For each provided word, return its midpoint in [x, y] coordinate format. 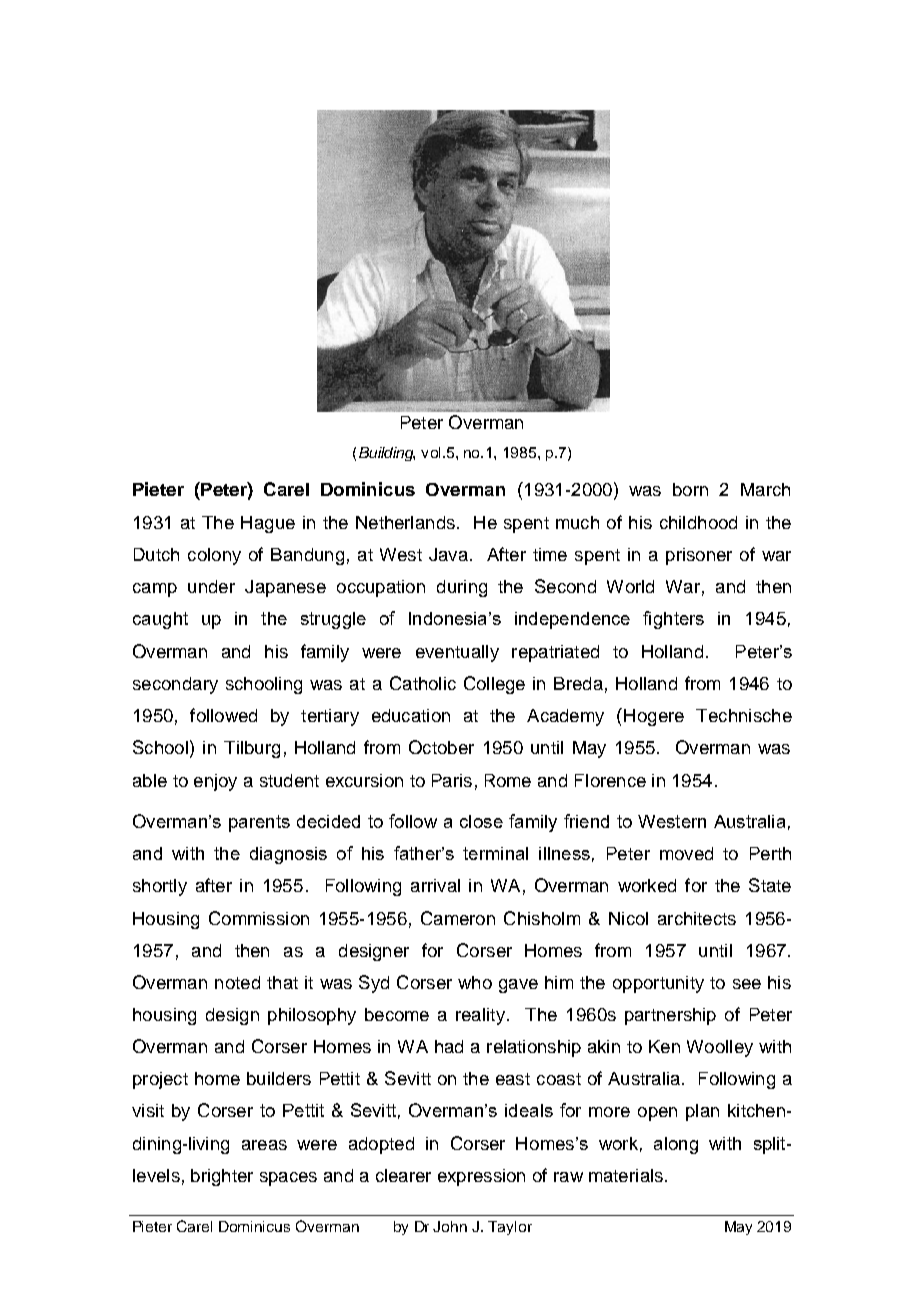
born [690, 489]
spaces [288, 1179]
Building [387, 454]
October [441, 747]
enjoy [215, 782]
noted [237, 982]
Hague [268, 524]
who [475, 982]
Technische [744, 715]
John [450, 1226]
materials [626, 1175]
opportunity [658, 984]
